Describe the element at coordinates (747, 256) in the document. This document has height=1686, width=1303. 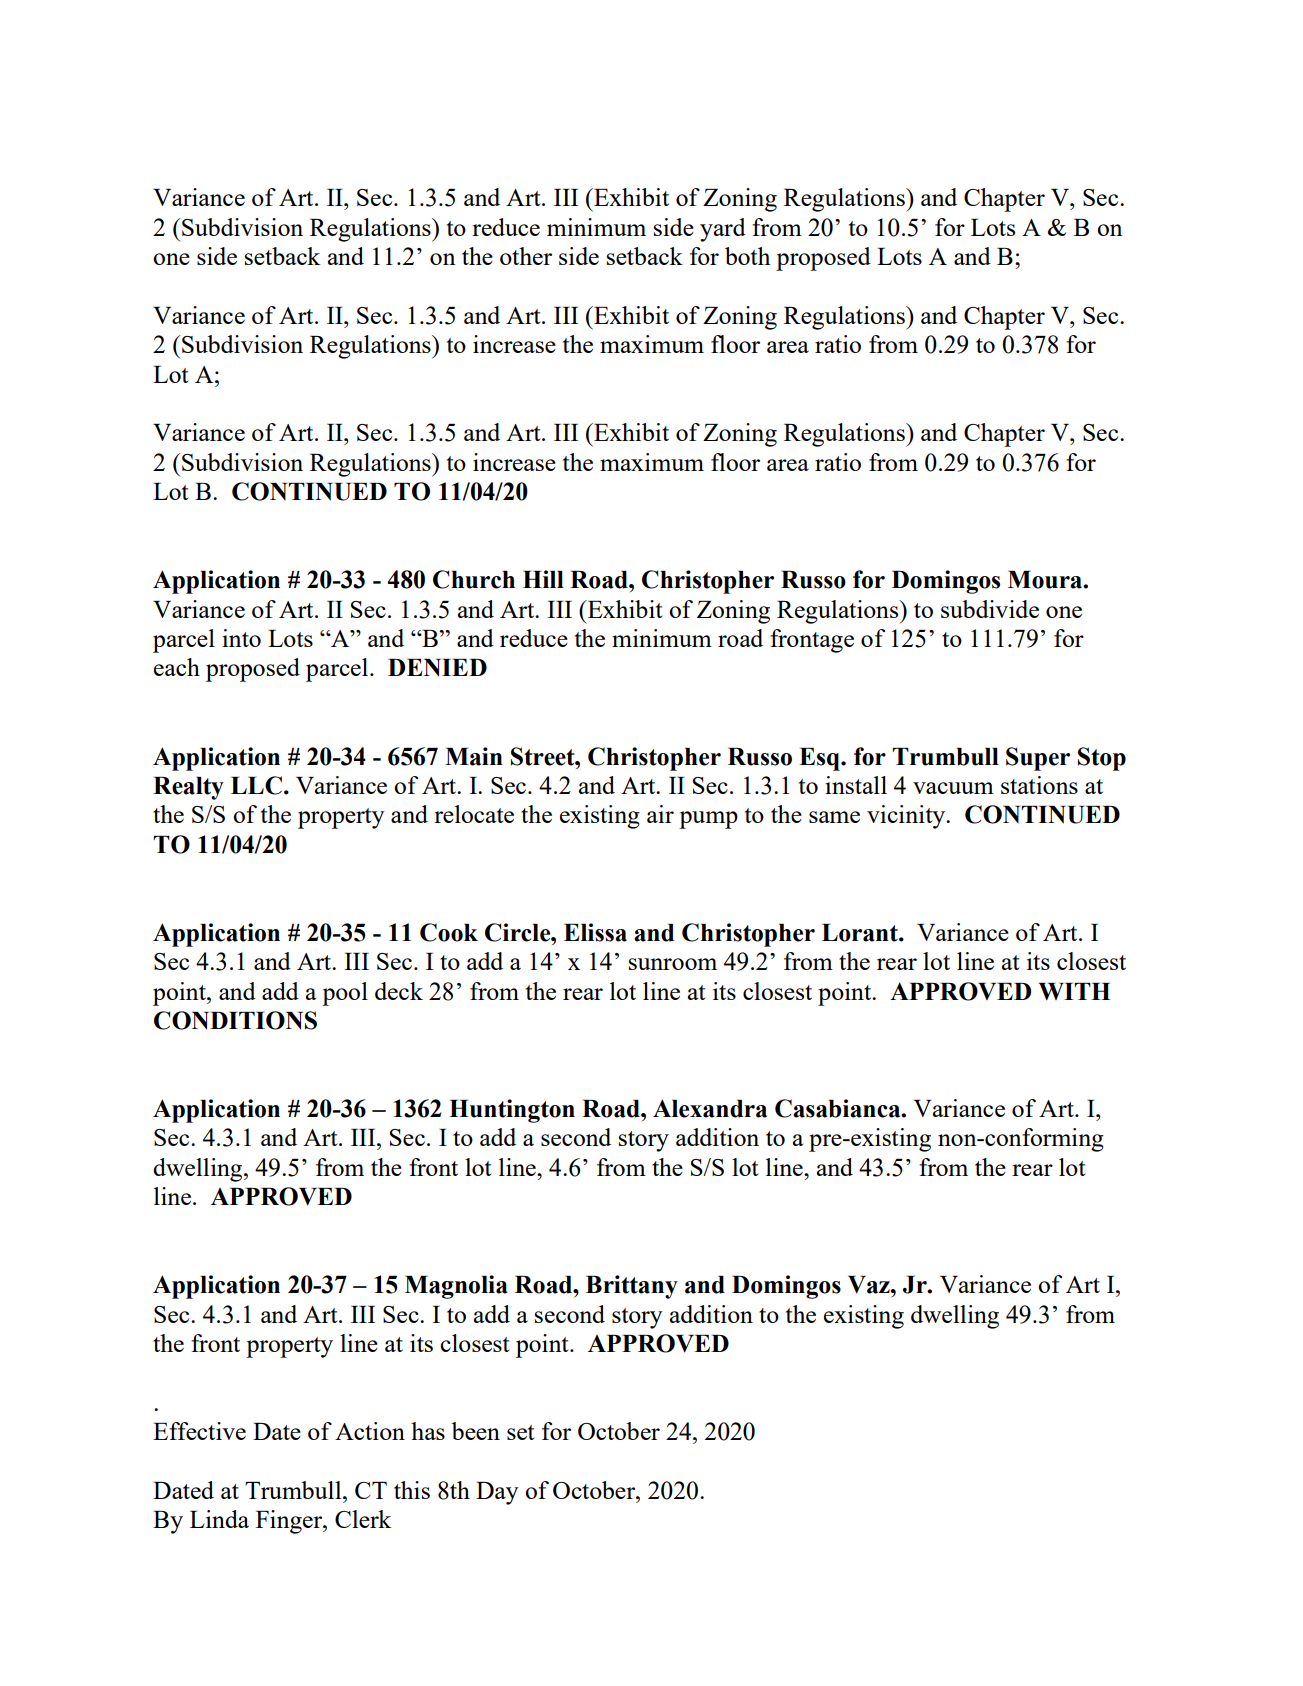
I see `both` at that location.
